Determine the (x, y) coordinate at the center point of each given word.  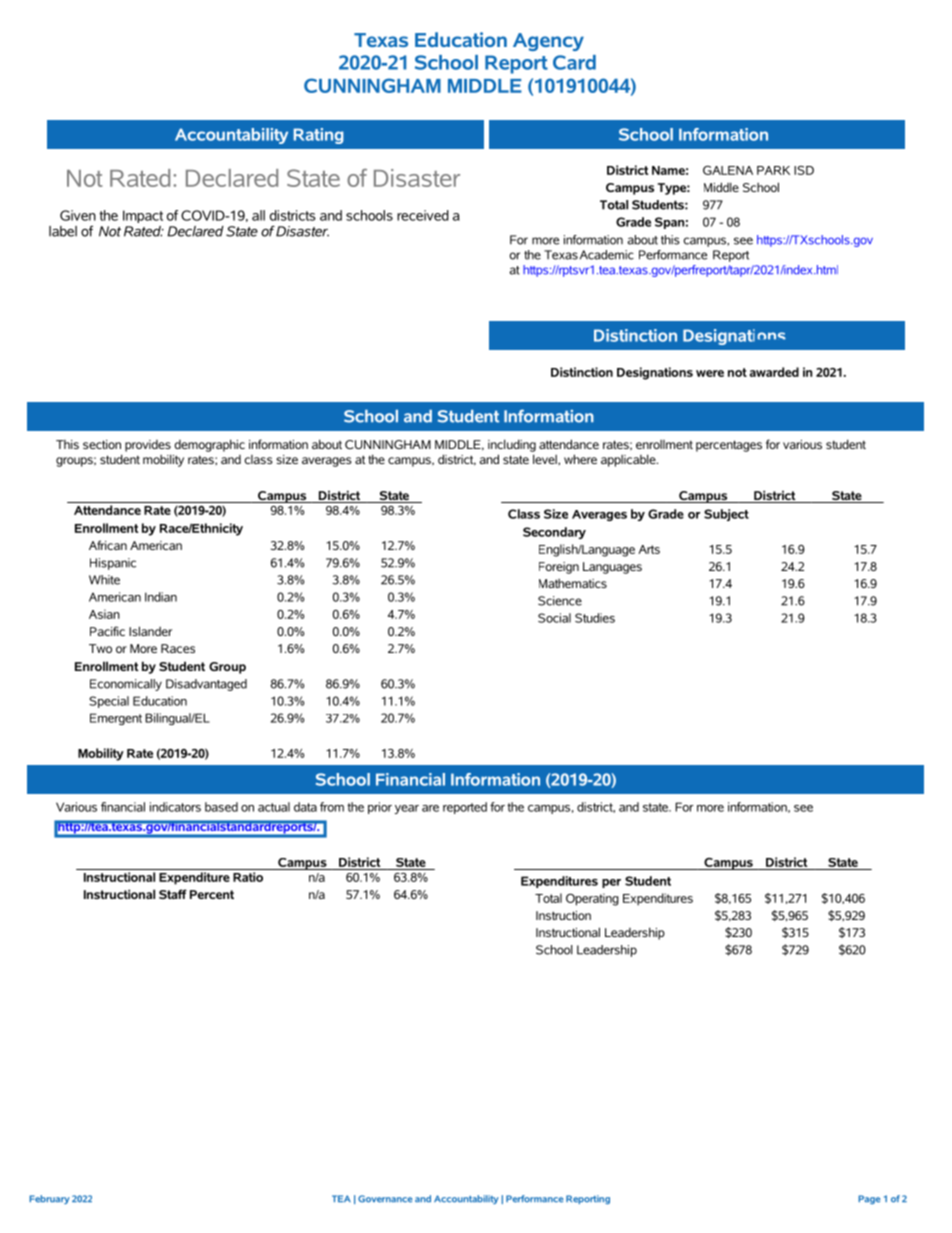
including (512, 445)
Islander (150, 631)
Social (554, 618)
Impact (143, 216)
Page (869, 1199)
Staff (173, 894)
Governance (385, 1199)
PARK (773, 170)
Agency (548, 42)
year (406, 809)
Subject (726, 515)
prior (380, 808)
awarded (774, 372)
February (49, 1199)
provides (148, 446)
